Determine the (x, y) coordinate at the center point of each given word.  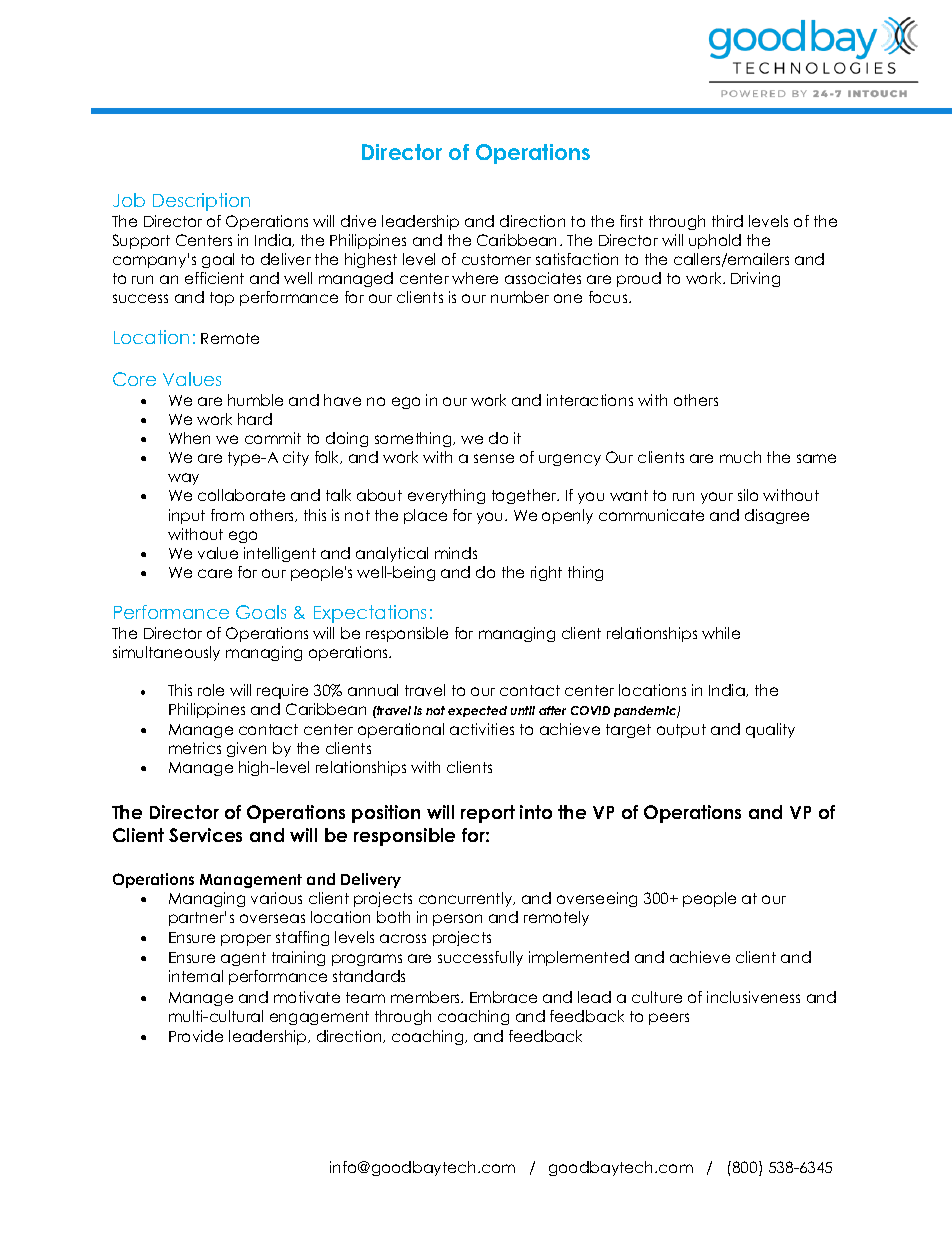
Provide (196, 1036)
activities (482, 729)
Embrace (503, 997)
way (183, 479)
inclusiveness (753, 997)
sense (494, 458)
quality (770, 730)
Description (201, 202)
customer (496, 259)
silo (748, 495)
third (727, 221)
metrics (195, 748)
